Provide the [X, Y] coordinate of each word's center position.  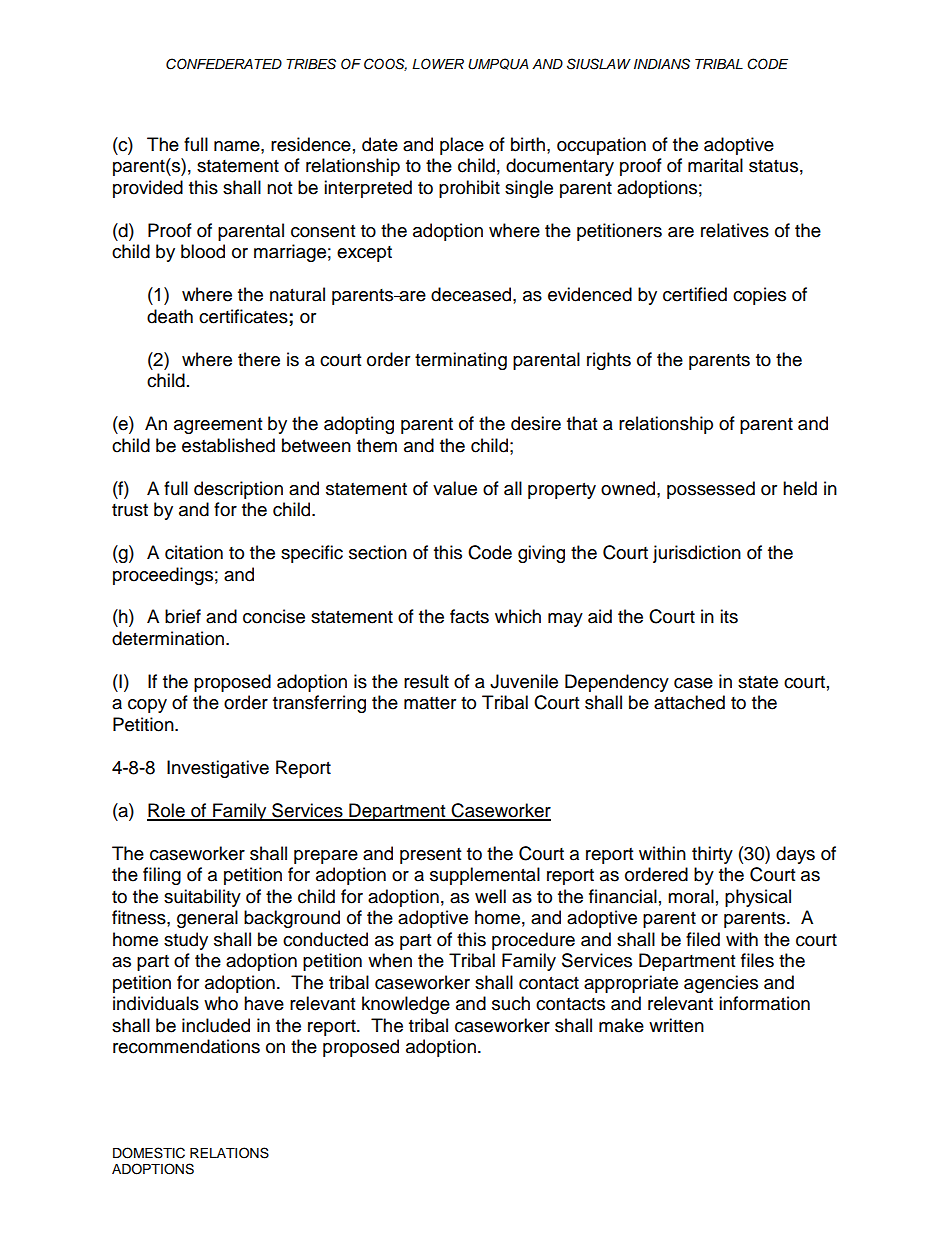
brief [183, 616]
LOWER [438, 64]
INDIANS [662, 64]
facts [469, 616]
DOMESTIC [149, 1153]
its [729, 616]
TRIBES [311, 64]
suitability [202, 898]
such [511, 1003]
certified [695, 294]
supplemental [485, 876]
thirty [712, 855]
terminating [461, 361]
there [259, 359]
